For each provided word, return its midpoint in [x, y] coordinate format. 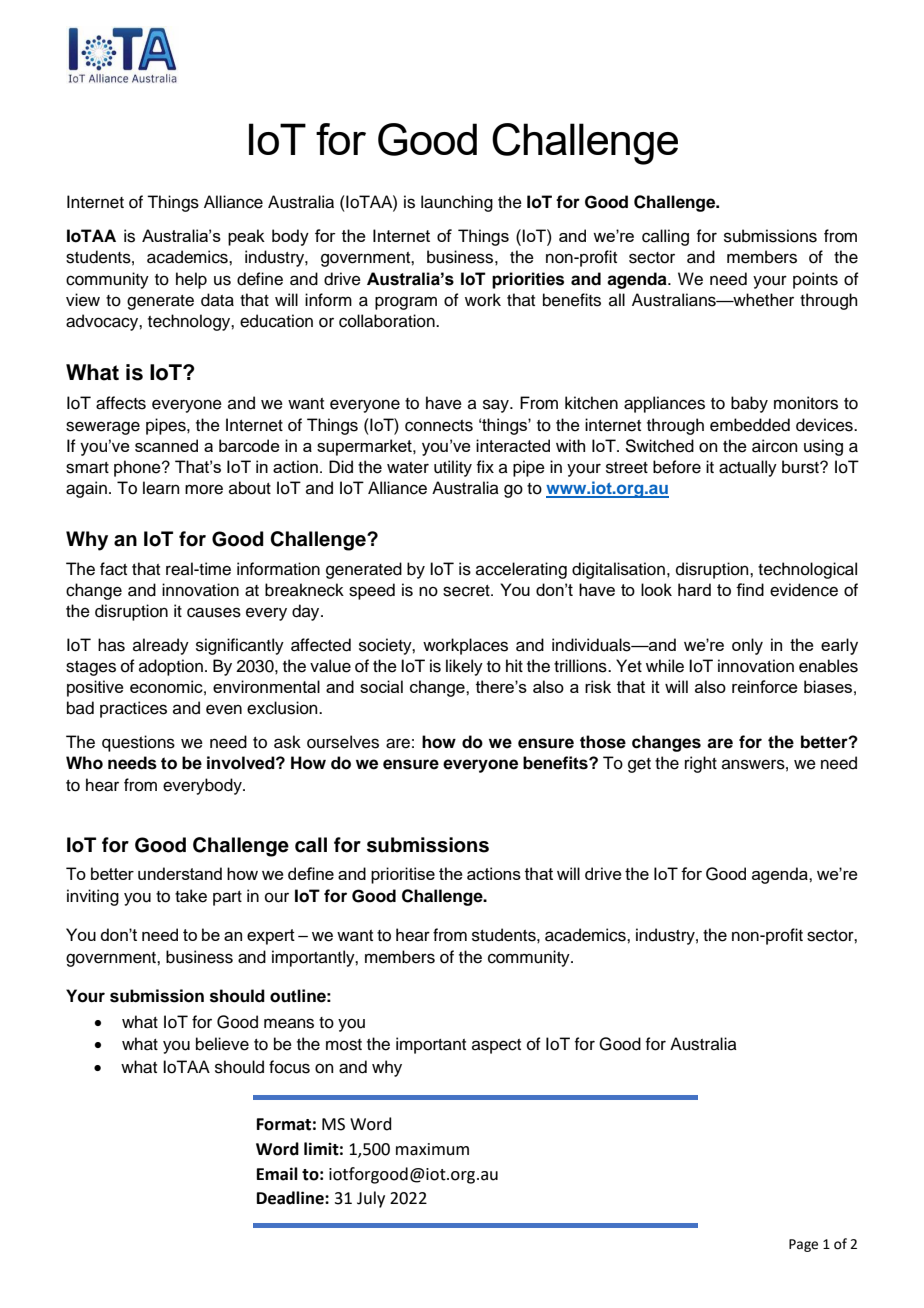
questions [138, 743]
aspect [496, 1046]
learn [161, 488]
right [701, 764]
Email [277, 1174]
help [191, 280]
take [191, 896]
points [815, 280]
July [371, 1199]
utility [453, 468]
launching [457, 203]
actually [748, 468]
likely [464, 667]
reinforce [765, 686]
